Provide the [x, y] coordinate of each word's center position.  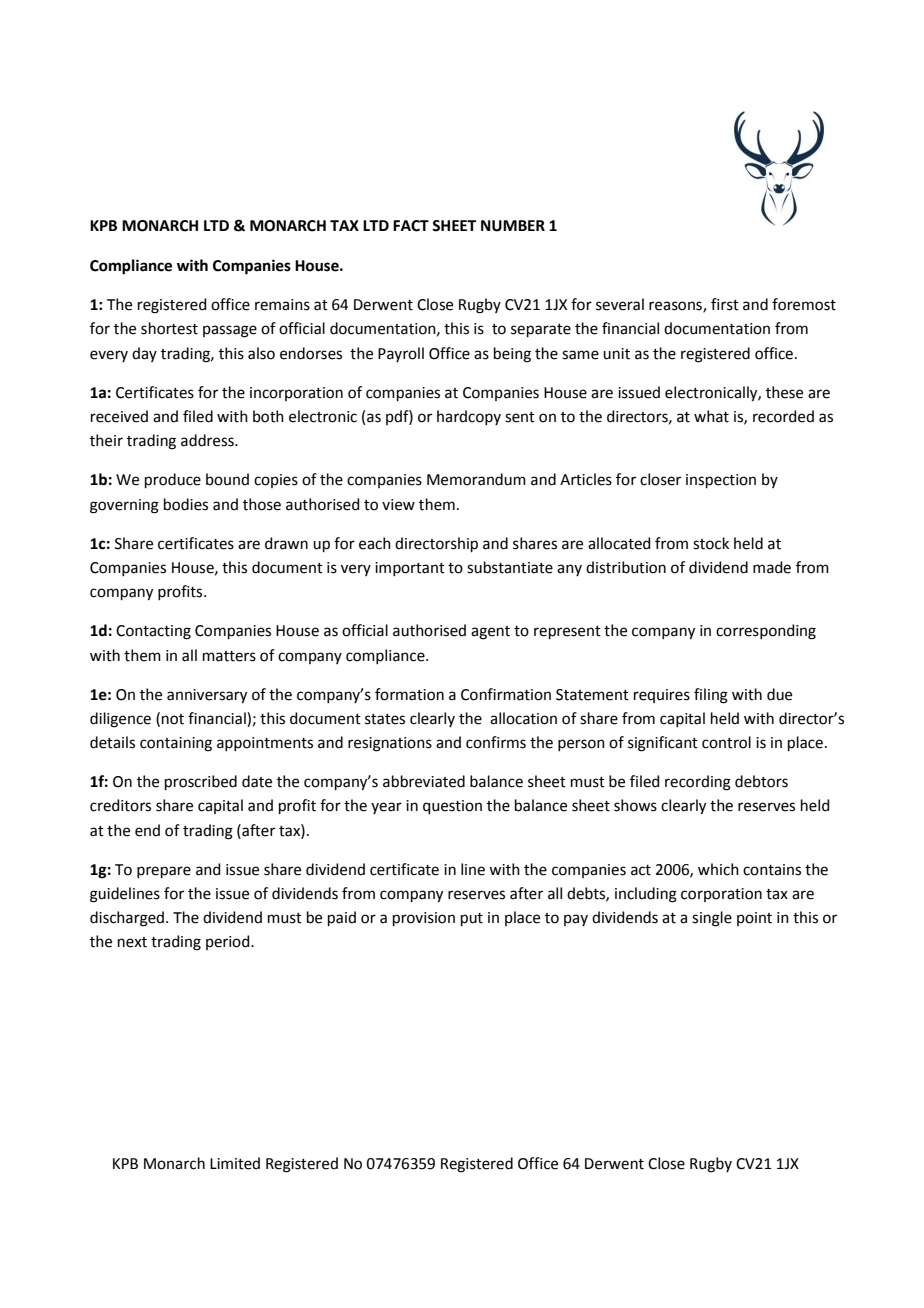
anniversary [207, 696]
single [712, 919]
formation [409, 694]
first [725, 304]
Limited [235, 1163]
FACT [411, 226]
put [472, 919]
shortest [169, 328]
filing [711, 696]
